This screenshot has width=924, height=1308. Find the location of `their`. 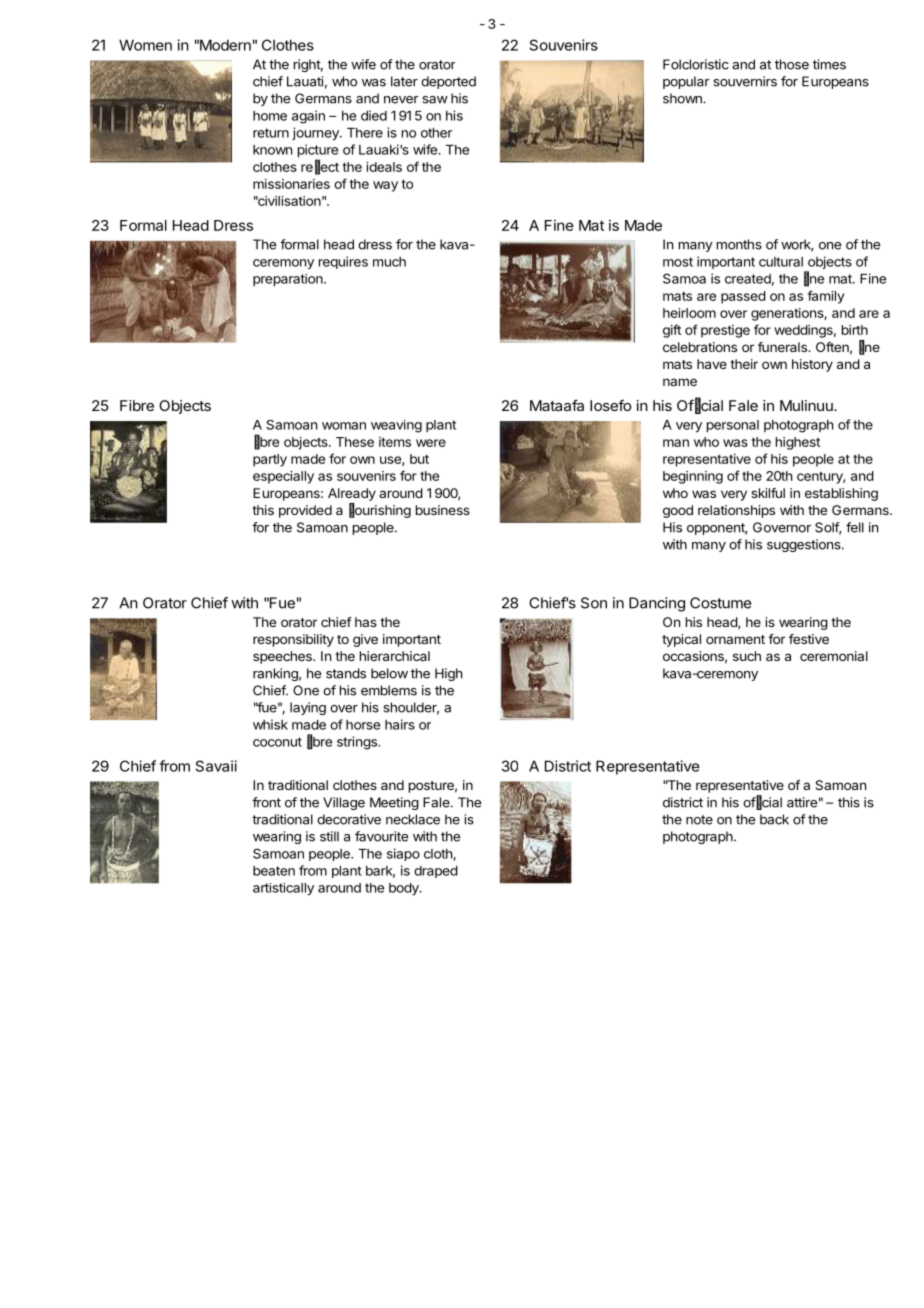

their is located at coordinates (744, 364).
